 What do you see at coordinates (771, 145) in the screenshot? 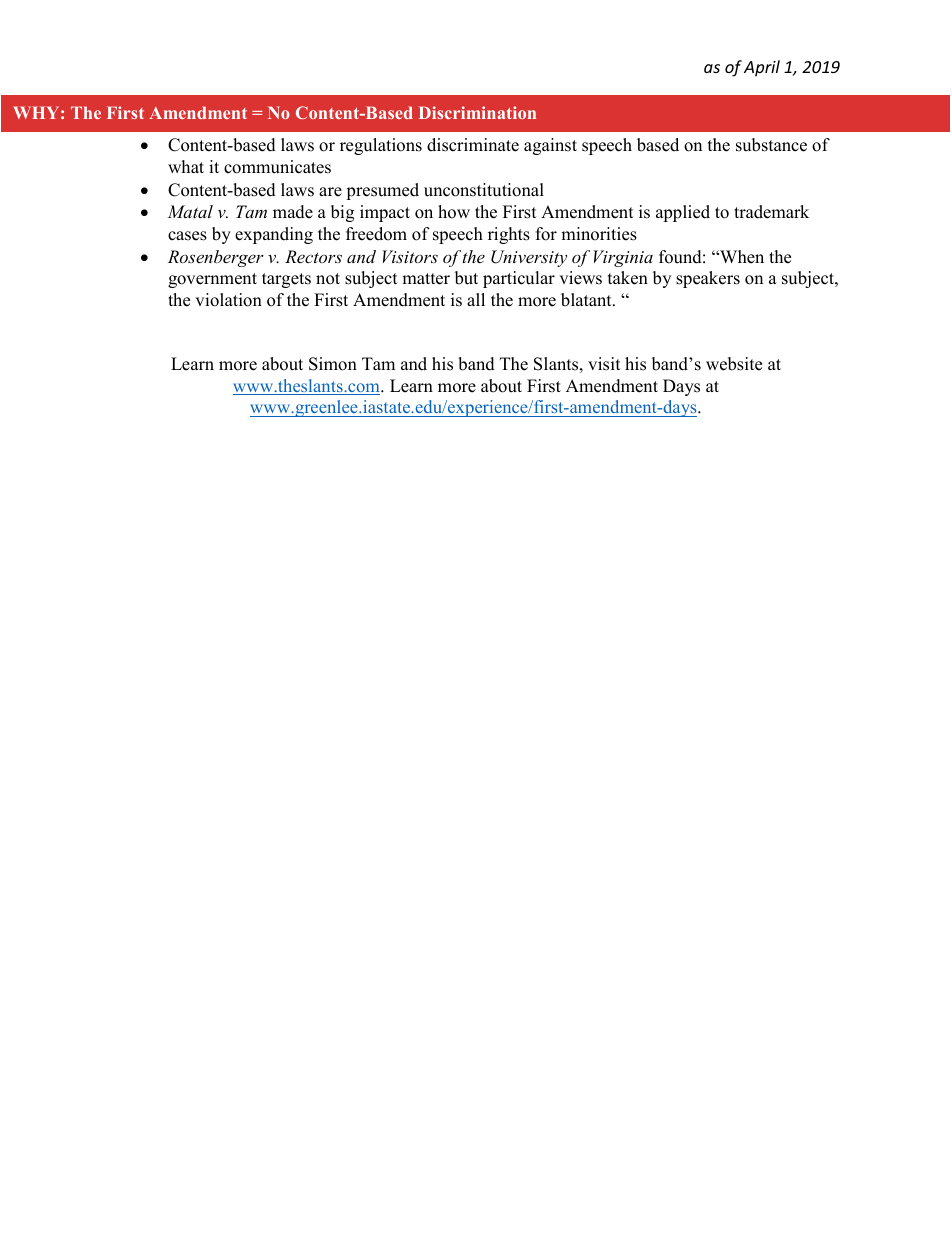
I see `substance` at bounding box center [771, 145].
